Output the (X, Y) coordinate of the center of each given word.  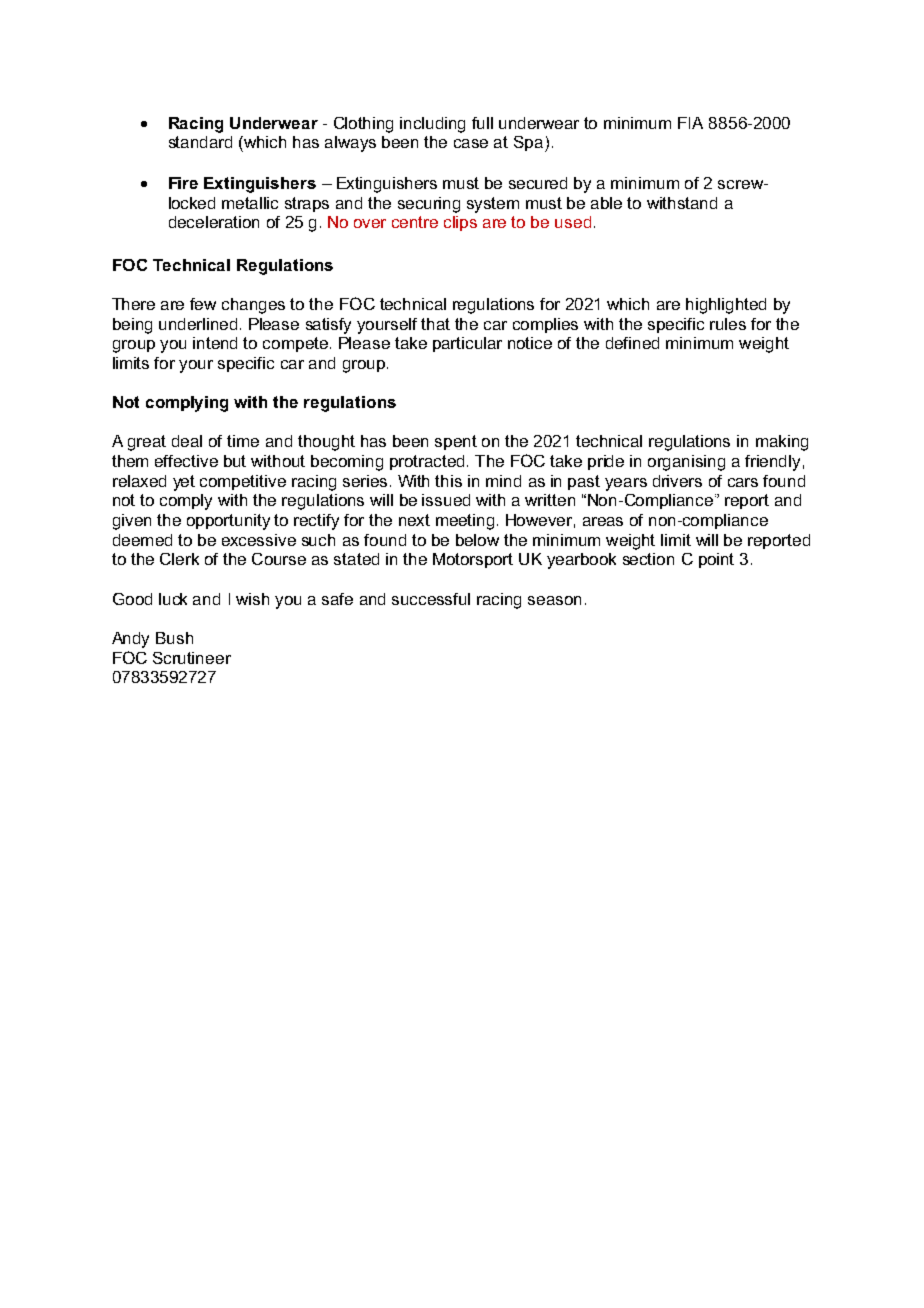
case (471, 143)
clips (460, 223)
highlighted (726, 306)
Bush (174, 638)
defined (632, 343)
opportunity (228, 522)
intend (215, 343)
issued (446, 500)
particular (467, 344)
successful (431, 599)
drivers (677, 481)
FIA (690, 123)
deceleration (214, 222)
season (554, 600)
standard (200, 142)
